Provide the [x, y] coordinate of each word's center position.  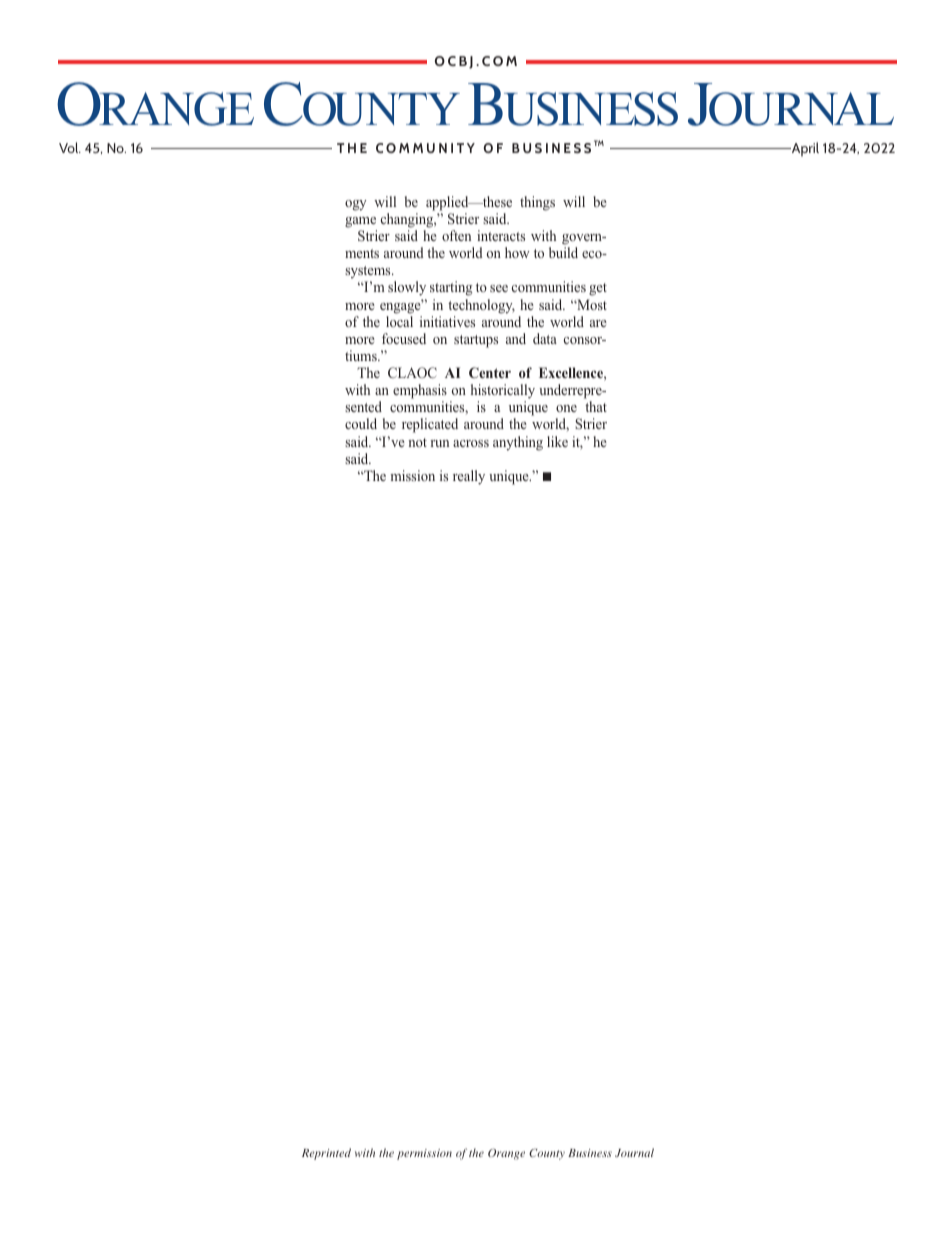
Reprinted [326, 1154]
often [456, 235]
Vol [70, 147]
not [417, 442]
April [804, 149]
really [469, 477]
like [557, 441]
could [361, 423]
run [439, 443]
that [596, 406]
